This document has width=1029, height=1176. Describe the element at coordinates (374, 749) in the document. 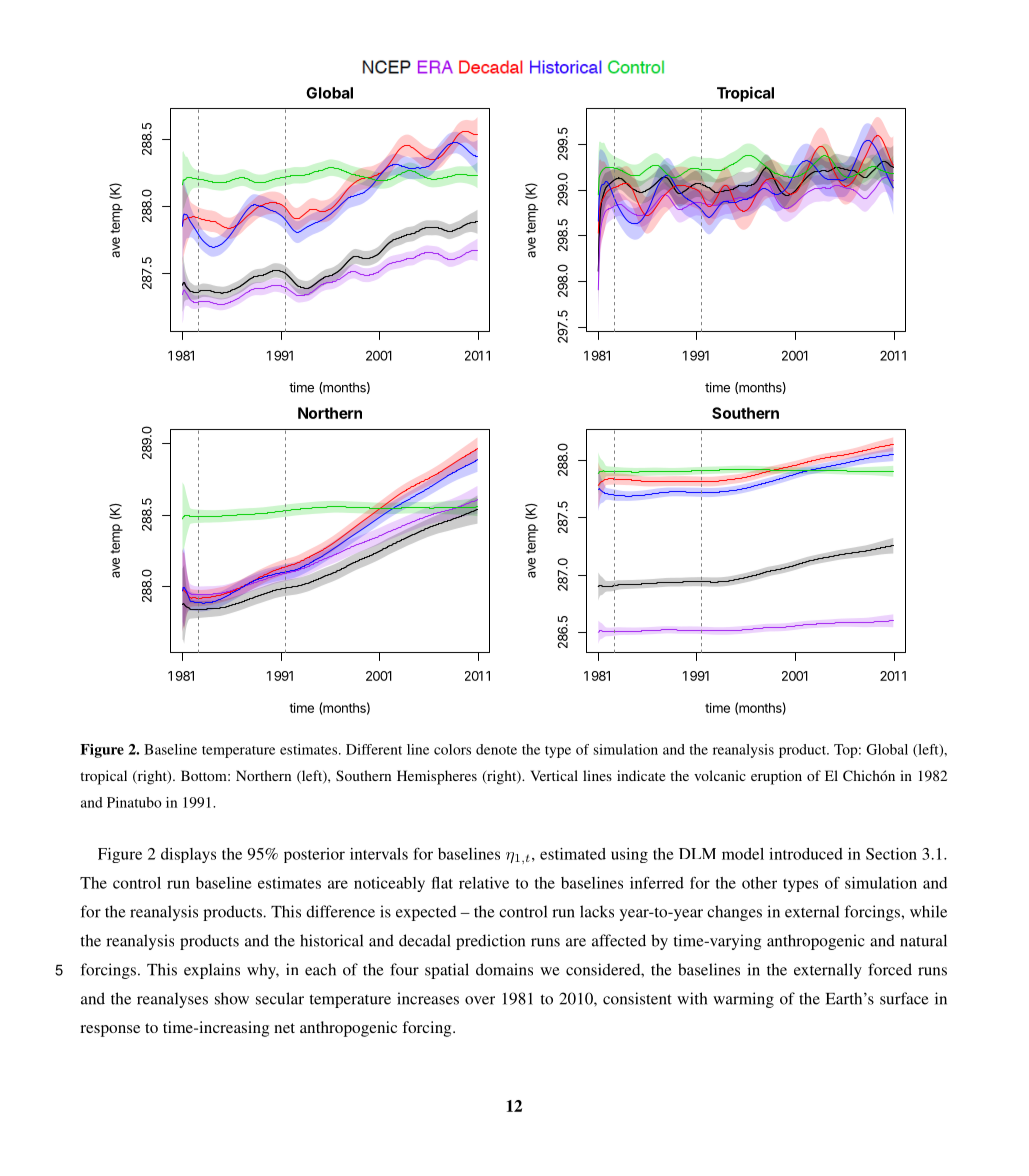

I see `Different` at that location.
